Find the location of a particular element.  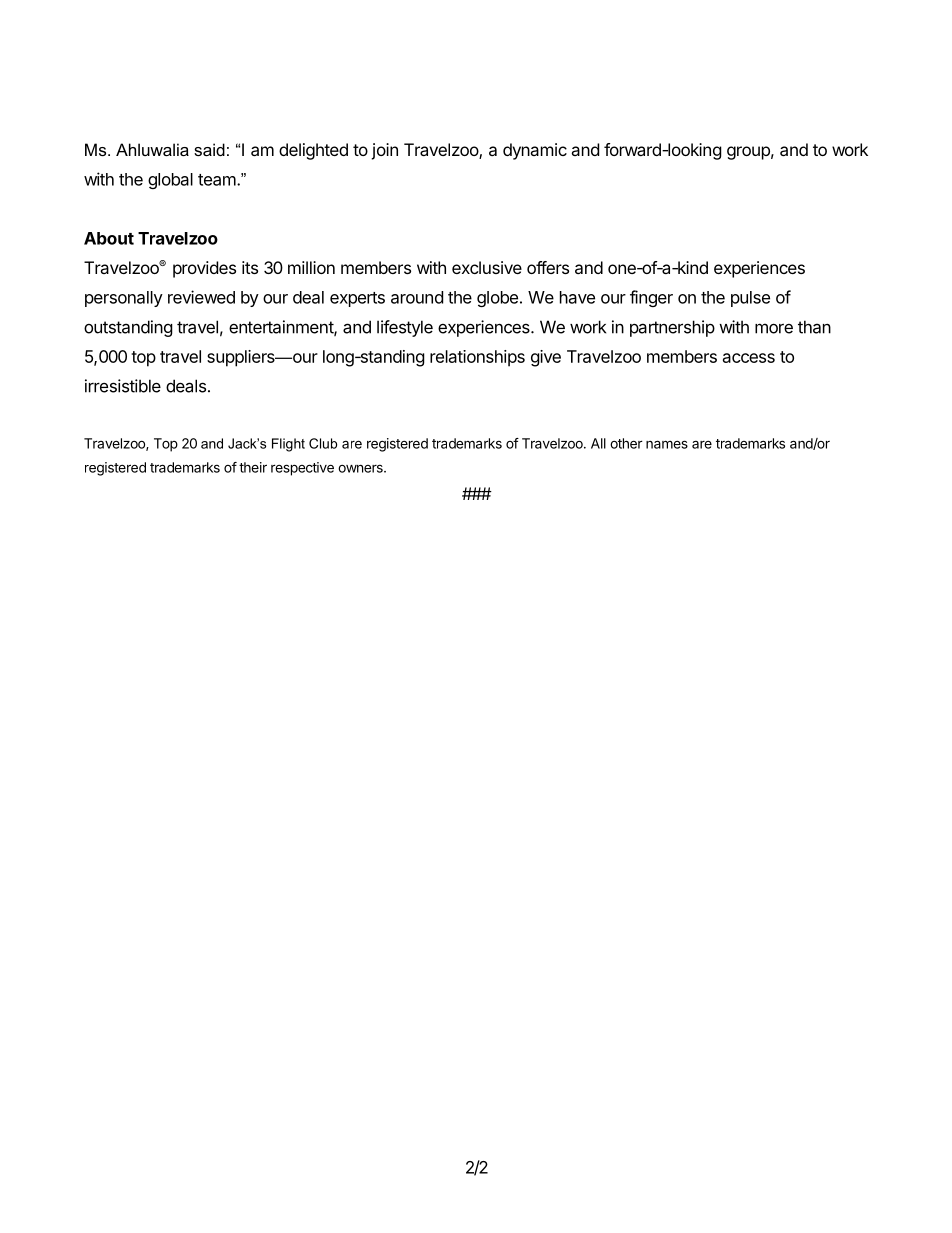

exclusive is located at coordinates (487, 267).
